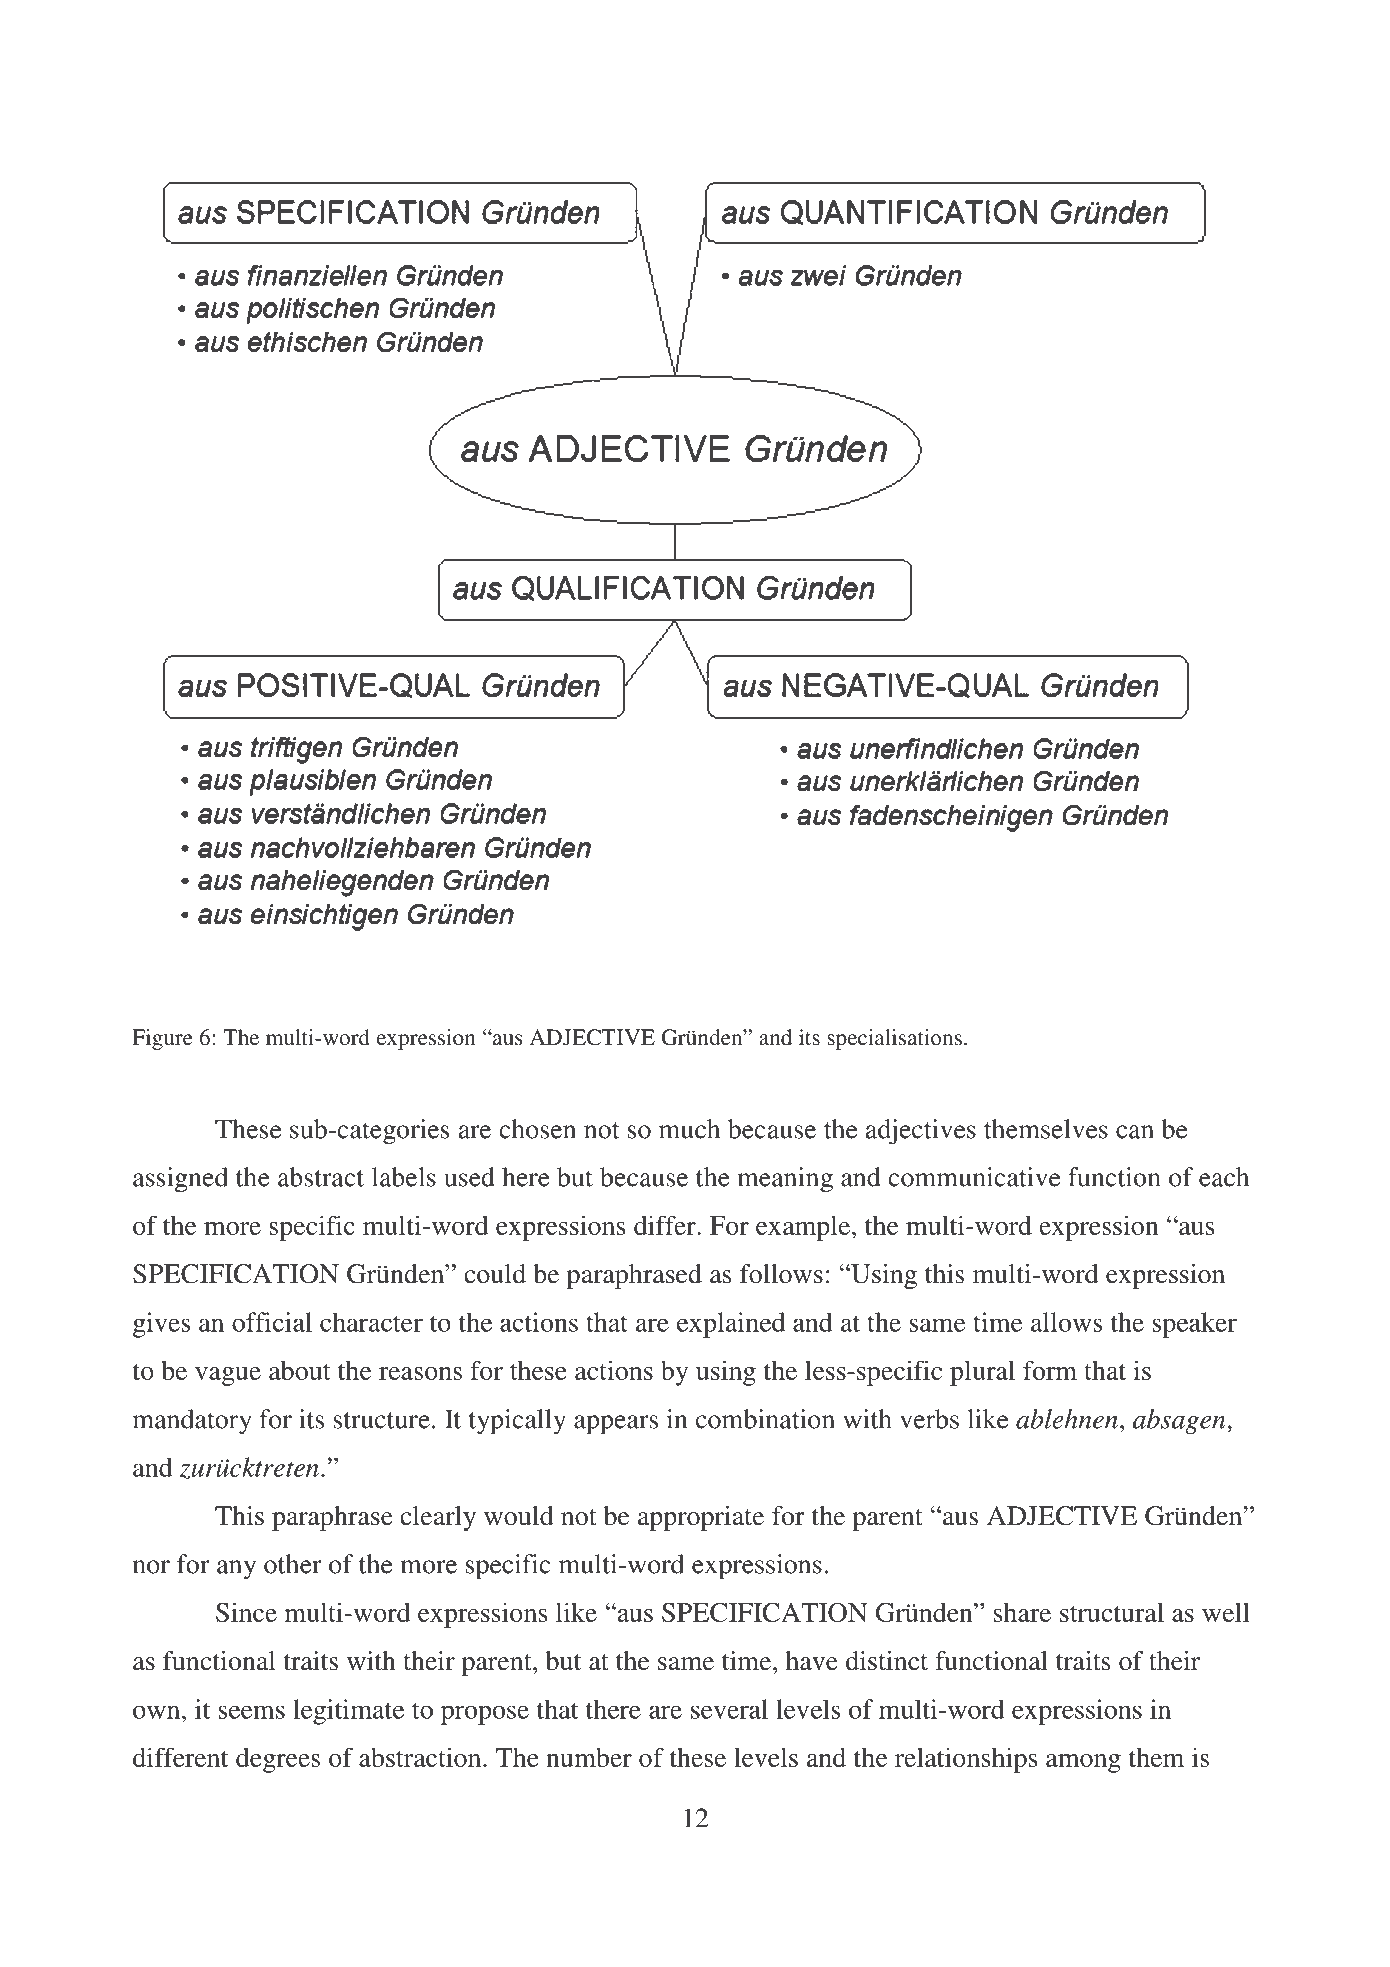 Image resolution: width=1390 pixels, height=1967 pixels. Describe the element at coordinates (689, 1129) in the screenshot. I see `much` at that location.
